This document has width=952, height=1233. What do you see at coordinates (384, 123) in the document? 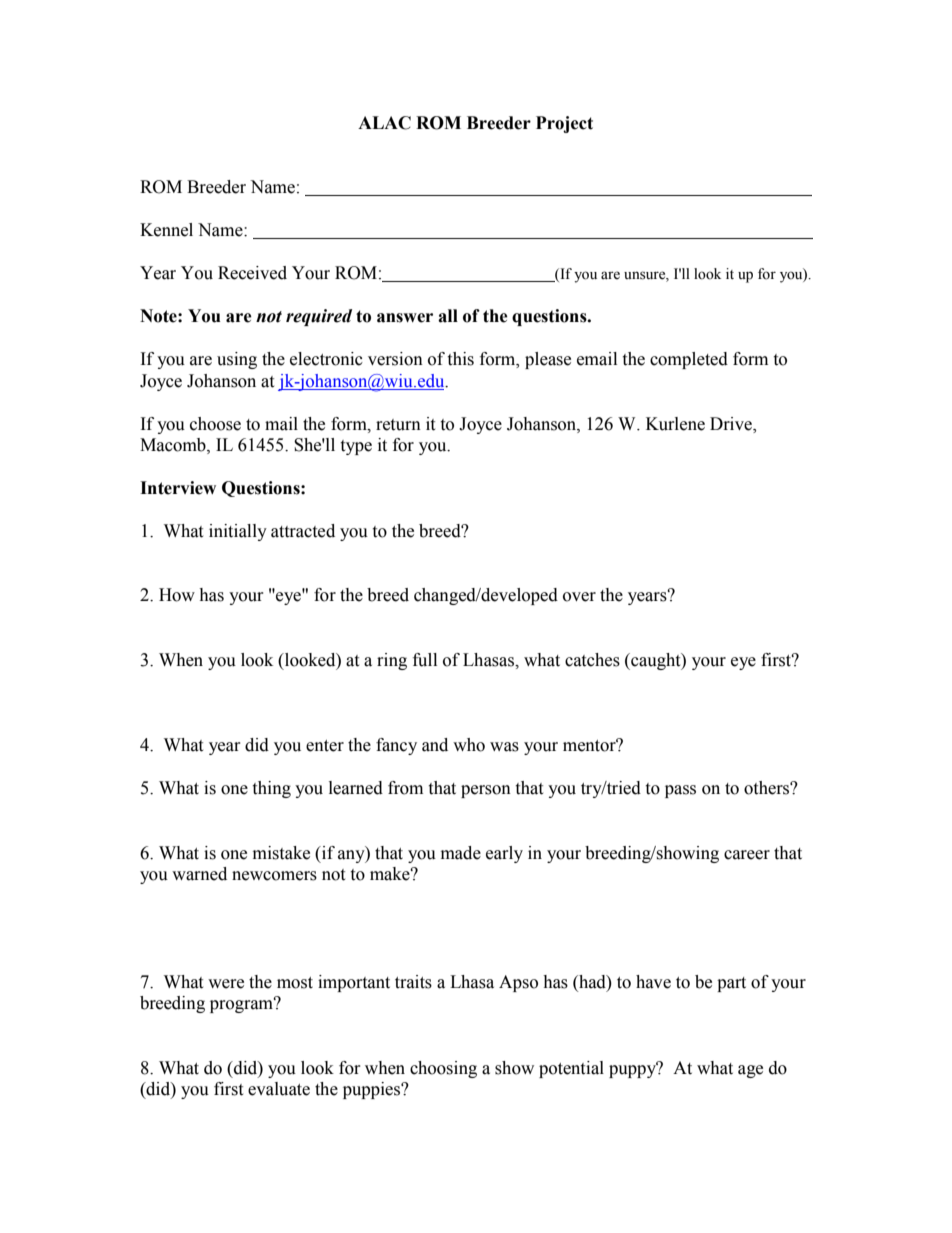
I see `ALAC` at bounding box center [384, 123].
